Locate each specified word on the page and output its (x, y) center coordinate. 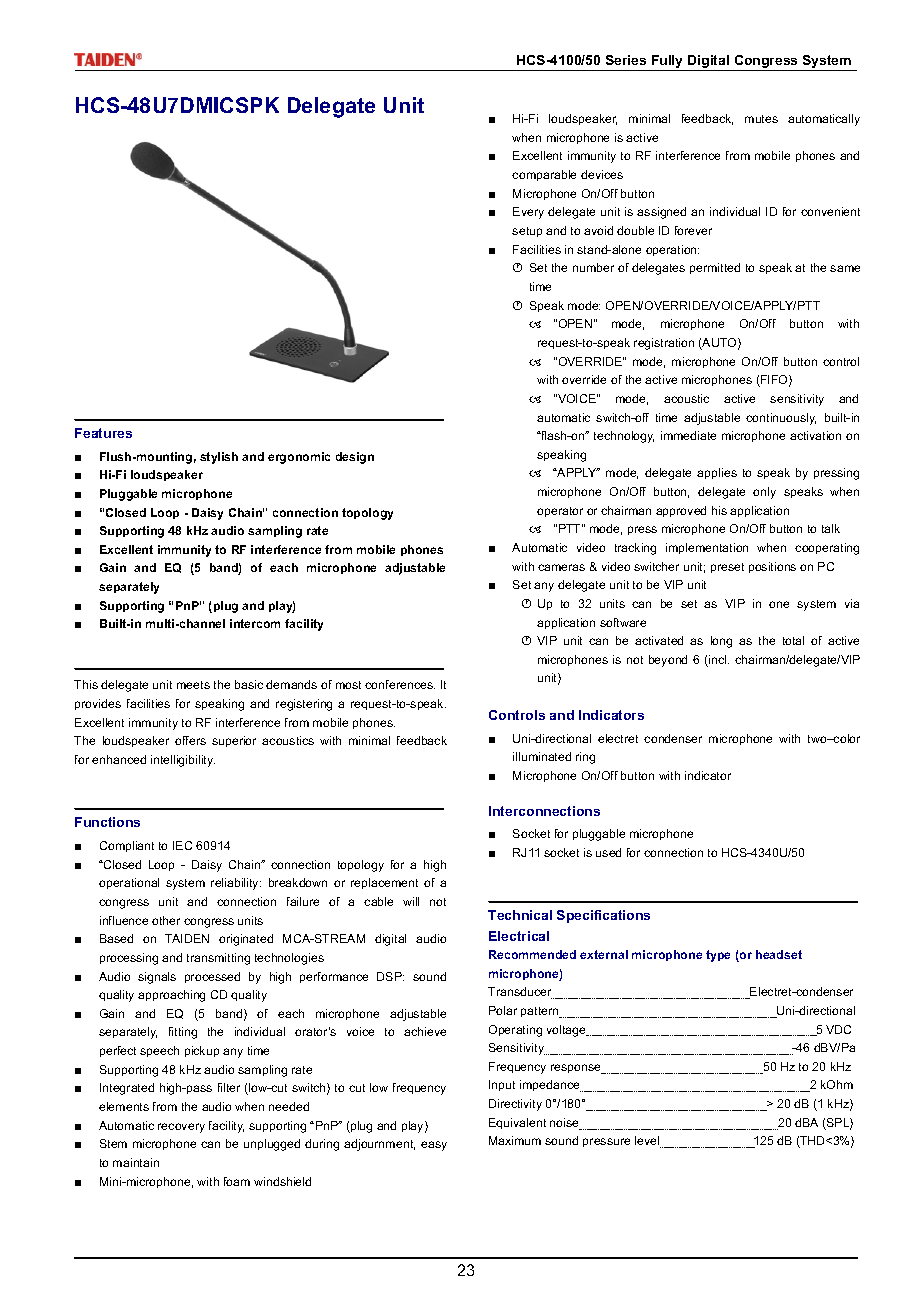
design (355, 458)
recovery (181, 1128)
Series (626, 60)
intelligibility (183, 761)
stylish (219, 458)
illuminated (542, 756)
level (648, 1142)
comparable (544, 175)
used (608, 852)
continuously (781, 419)
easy (434, 1146)
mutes (761, 119)
